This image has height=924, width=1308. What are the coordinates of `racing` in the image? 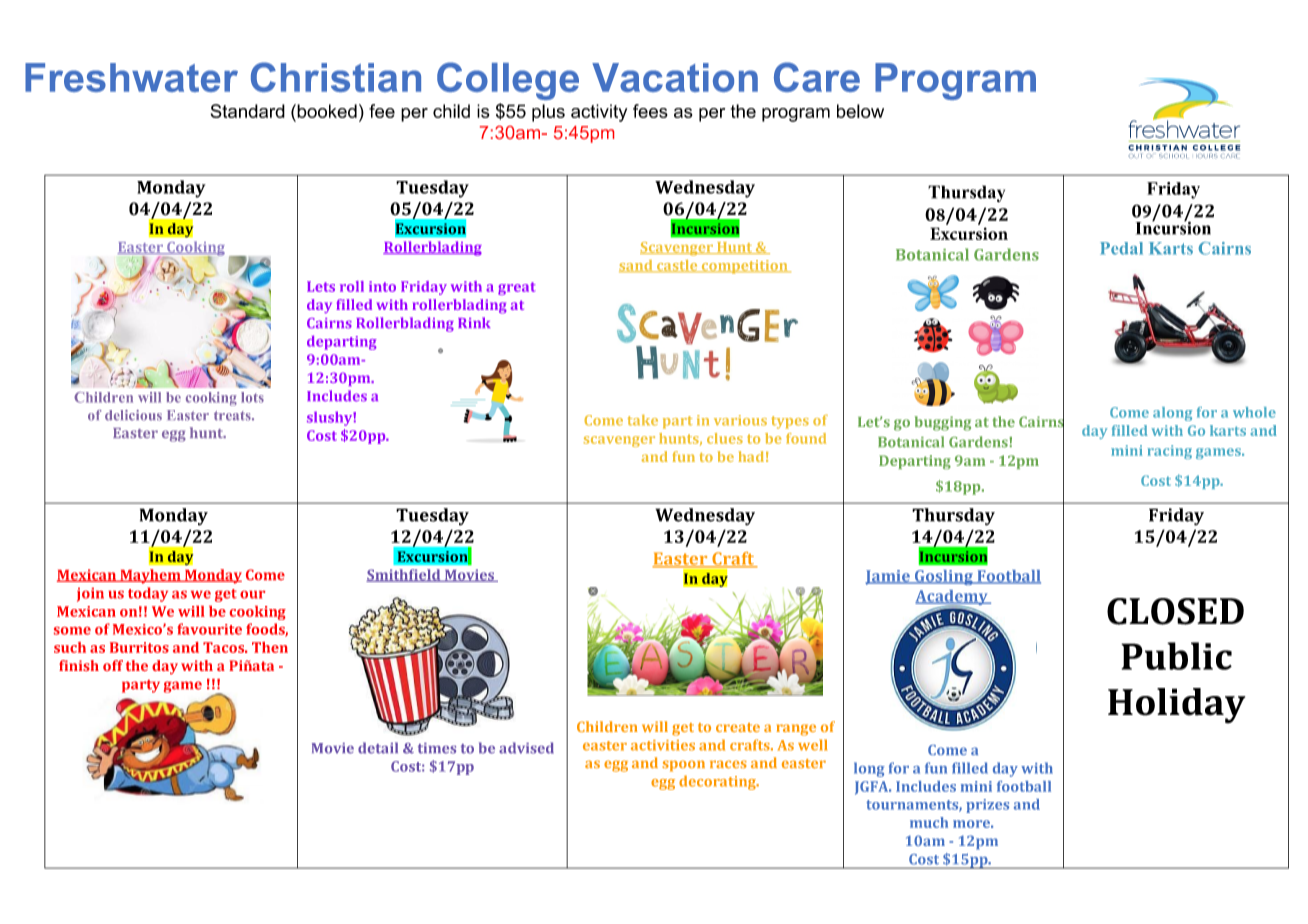 It's located at (1169, 452).
